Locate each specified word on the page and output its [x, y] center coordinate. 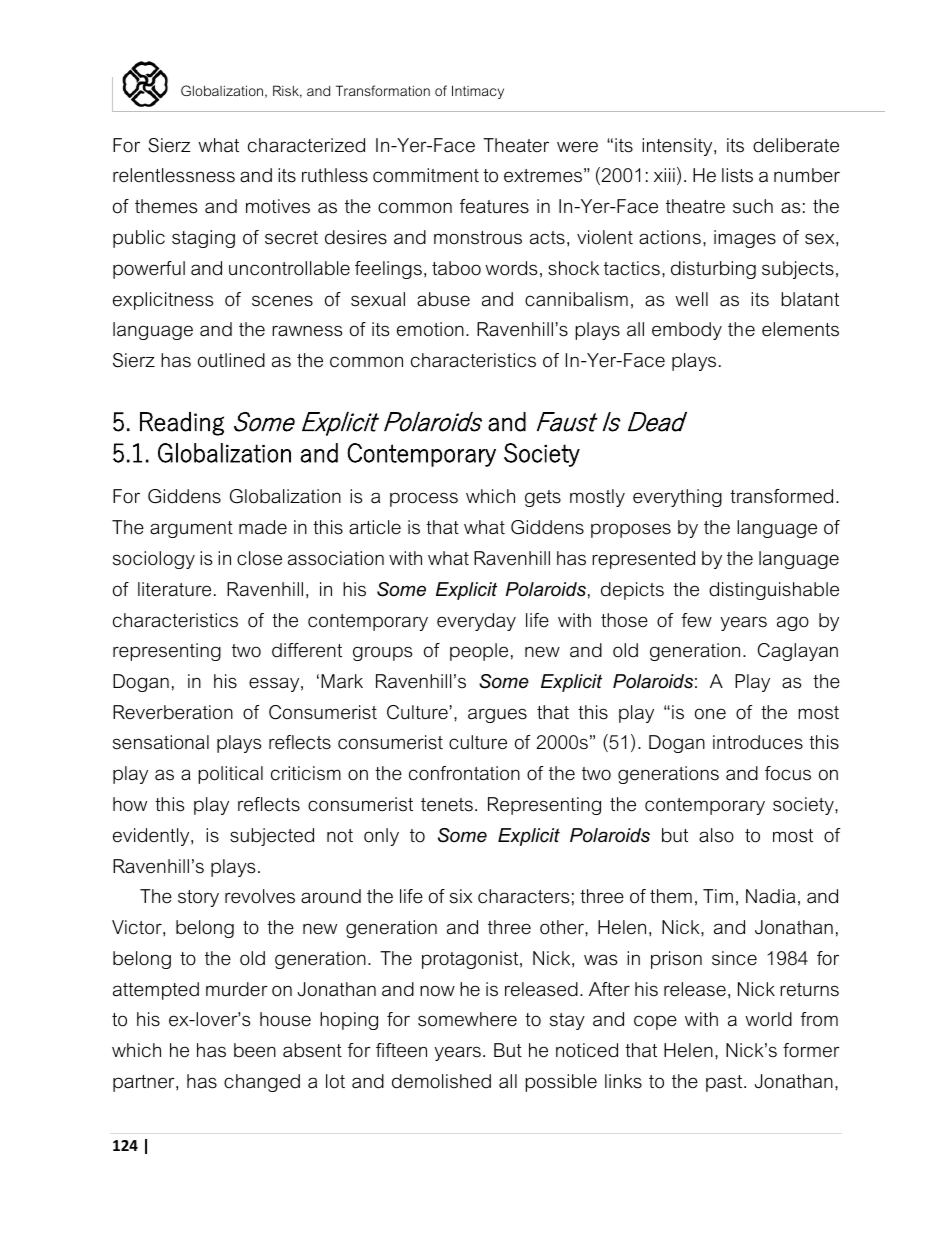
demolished [441, 1081]
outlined [231, 360]
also [716, 835]
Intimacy [478, 92]
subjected [272, 837]
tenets [447, 805]
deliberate [796, 145]
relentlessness [174, 175]
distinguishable [774, 591]
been [255, 1050]
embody [687, 331]
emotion [430, 329]
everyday [476, 622]
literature [174, 589]
